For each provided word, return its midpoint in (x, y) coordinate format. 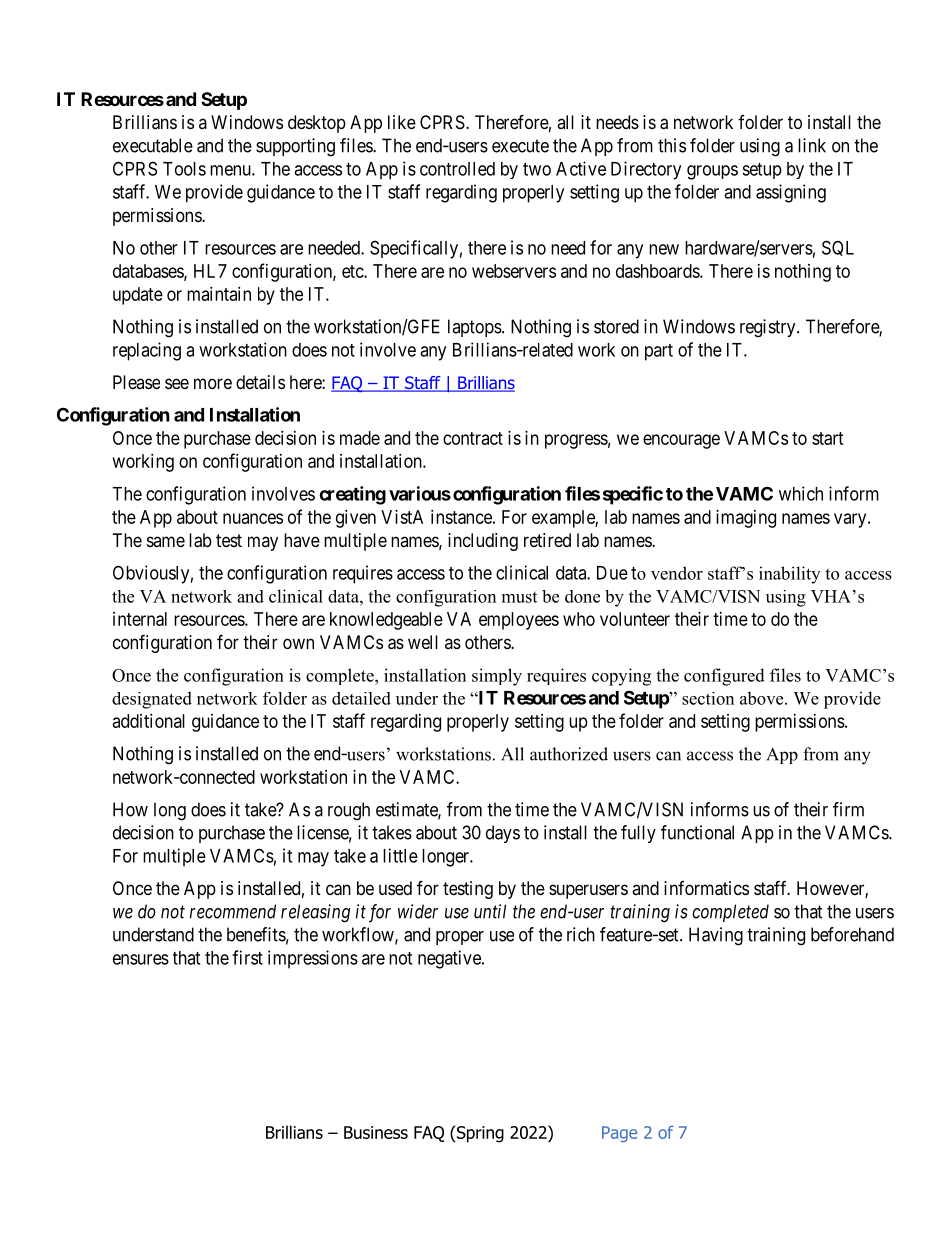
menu (231, 170)
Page (619, 1134)
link (812, 145)
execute (520, 146)
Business (376, 1132)
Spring (479, 1134)
